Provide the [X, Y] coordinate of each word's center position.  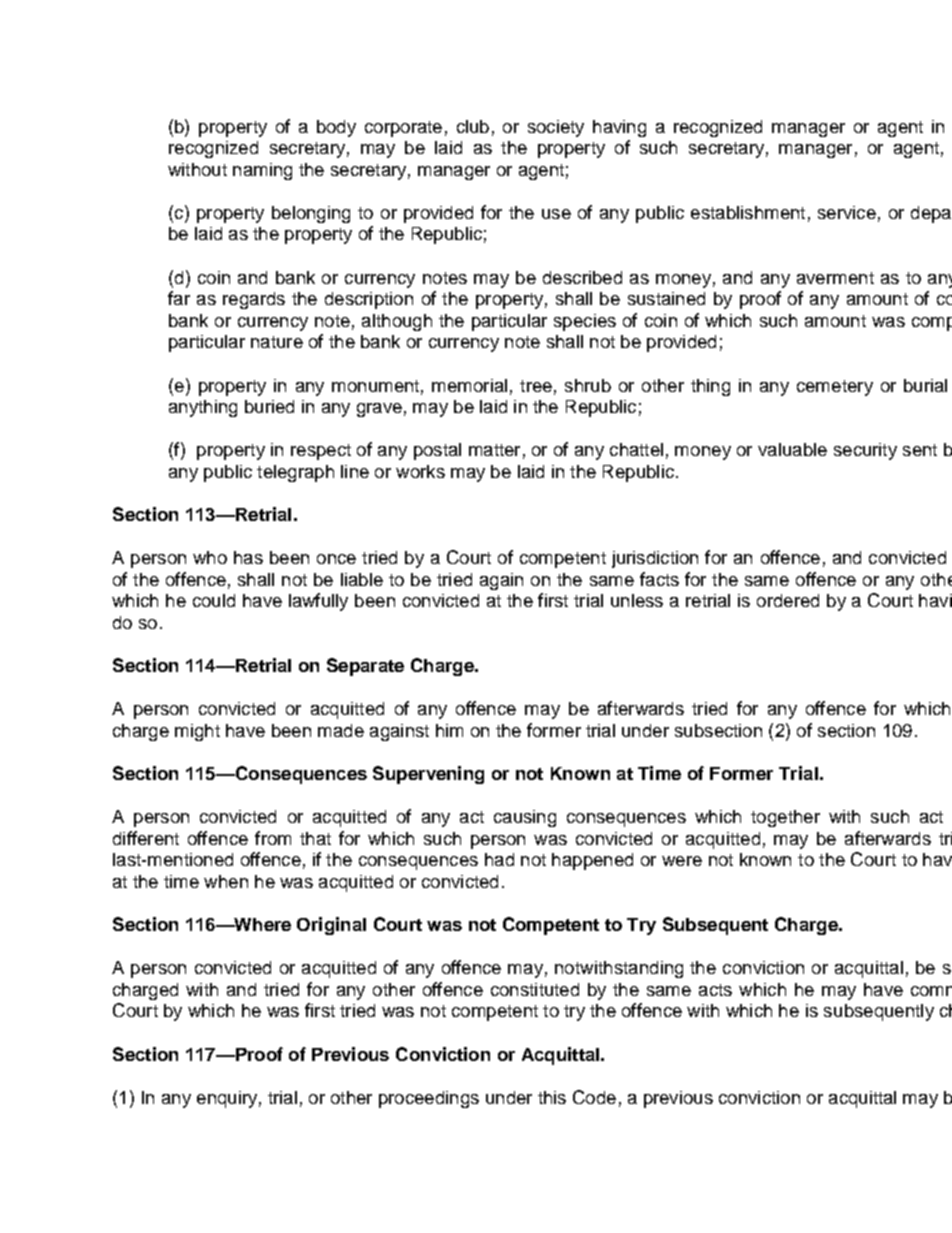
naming [262, 171]
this [552, 1097]
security [865, 451]
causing [525, 818]
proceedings [429, 1099]
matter [494, 450]
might [197, 732]
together [785, 818]
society [556, 128]
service [847, 212]
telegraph [295, 473]
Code [594, 1097]
